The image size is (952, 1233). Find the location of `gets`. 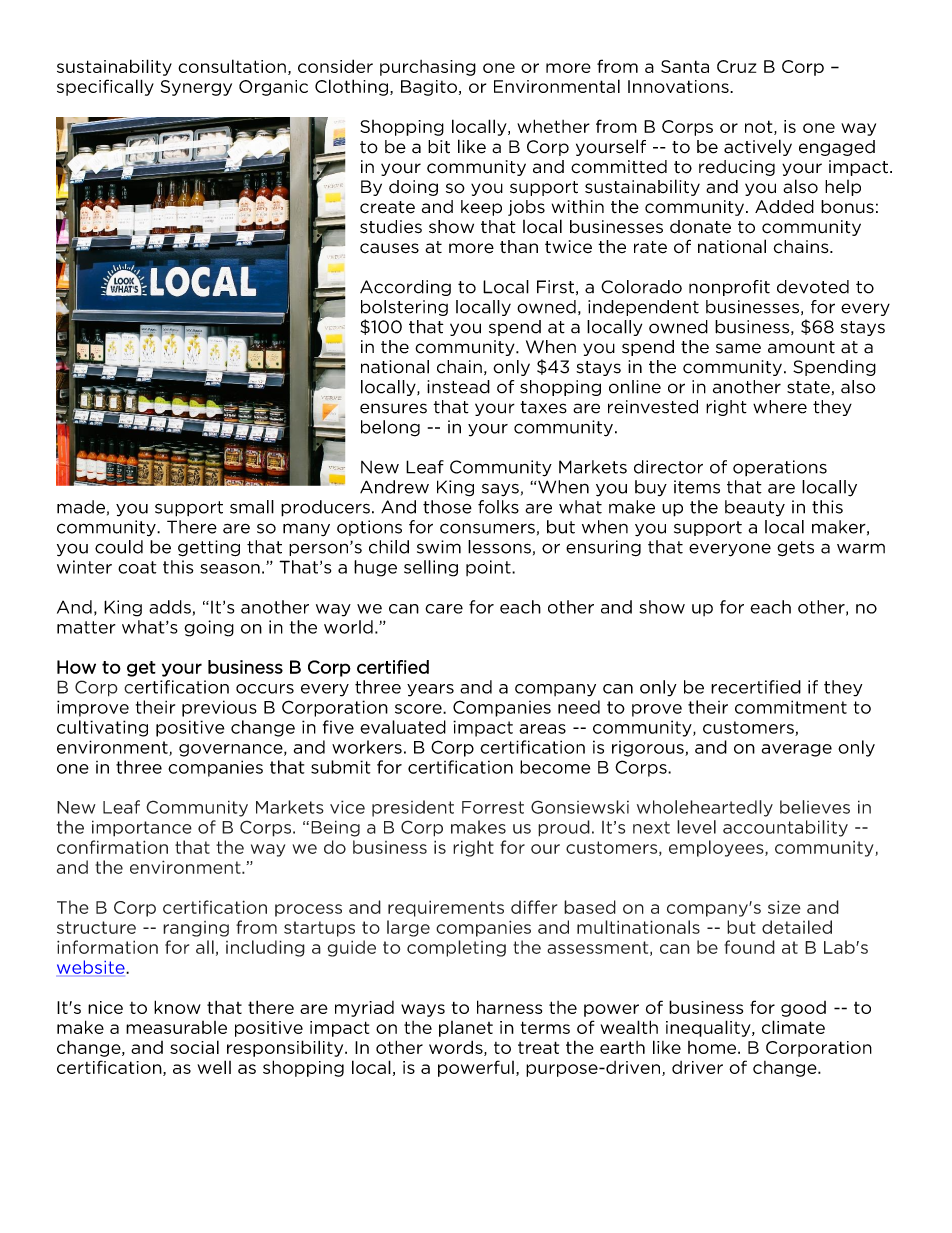

gets is located at coordinates (795, 549).
